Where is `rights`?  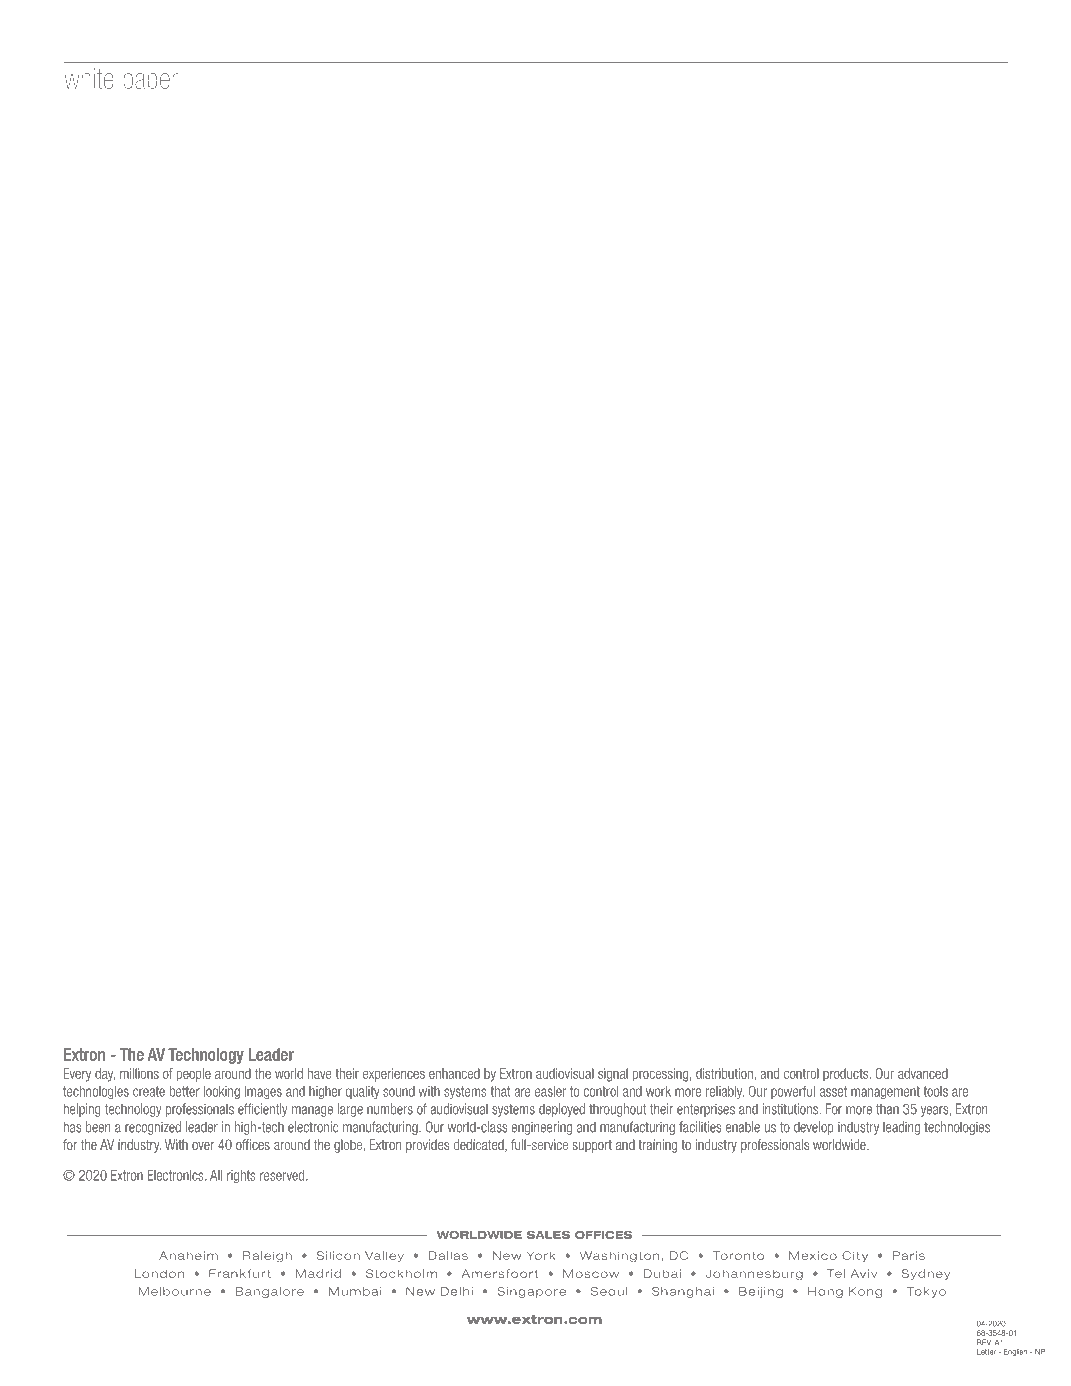 rights is located at coordinates (241, 1176).
